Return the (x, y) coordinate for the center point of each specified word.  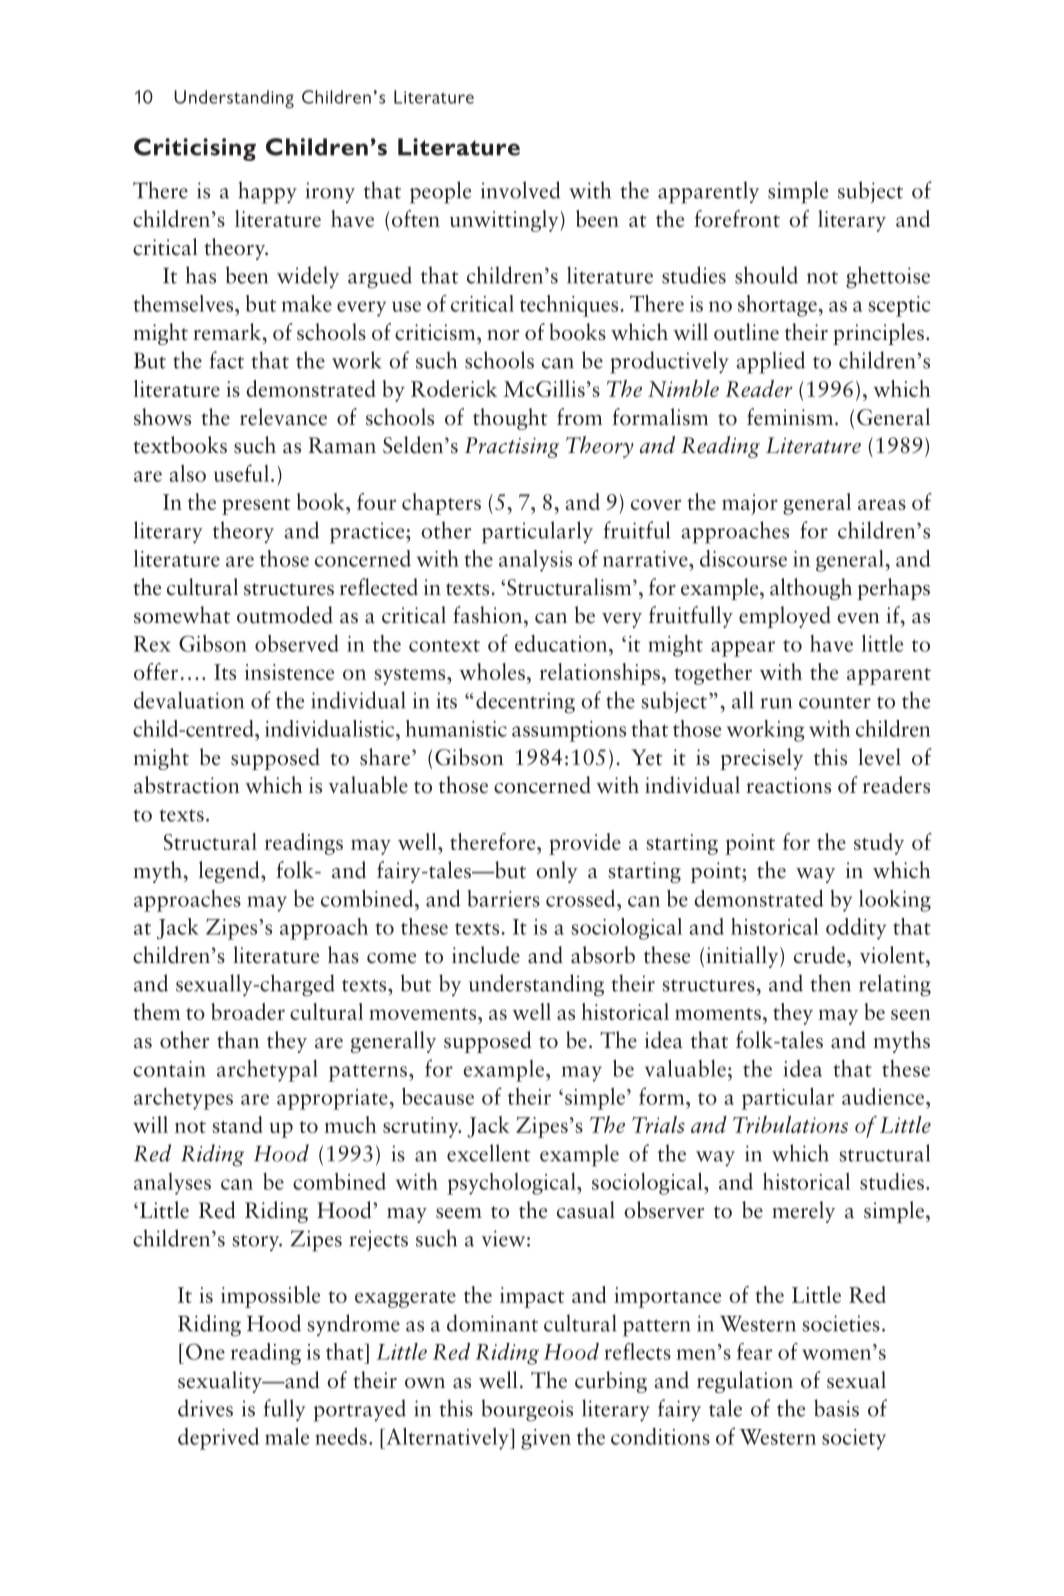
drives (205, 1408)
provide (585, 844)
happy (268, 192)
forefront (737, 218)
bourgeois (527, 1410)
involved (521, 190)
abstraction (187, 785)
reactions (788, 785)
